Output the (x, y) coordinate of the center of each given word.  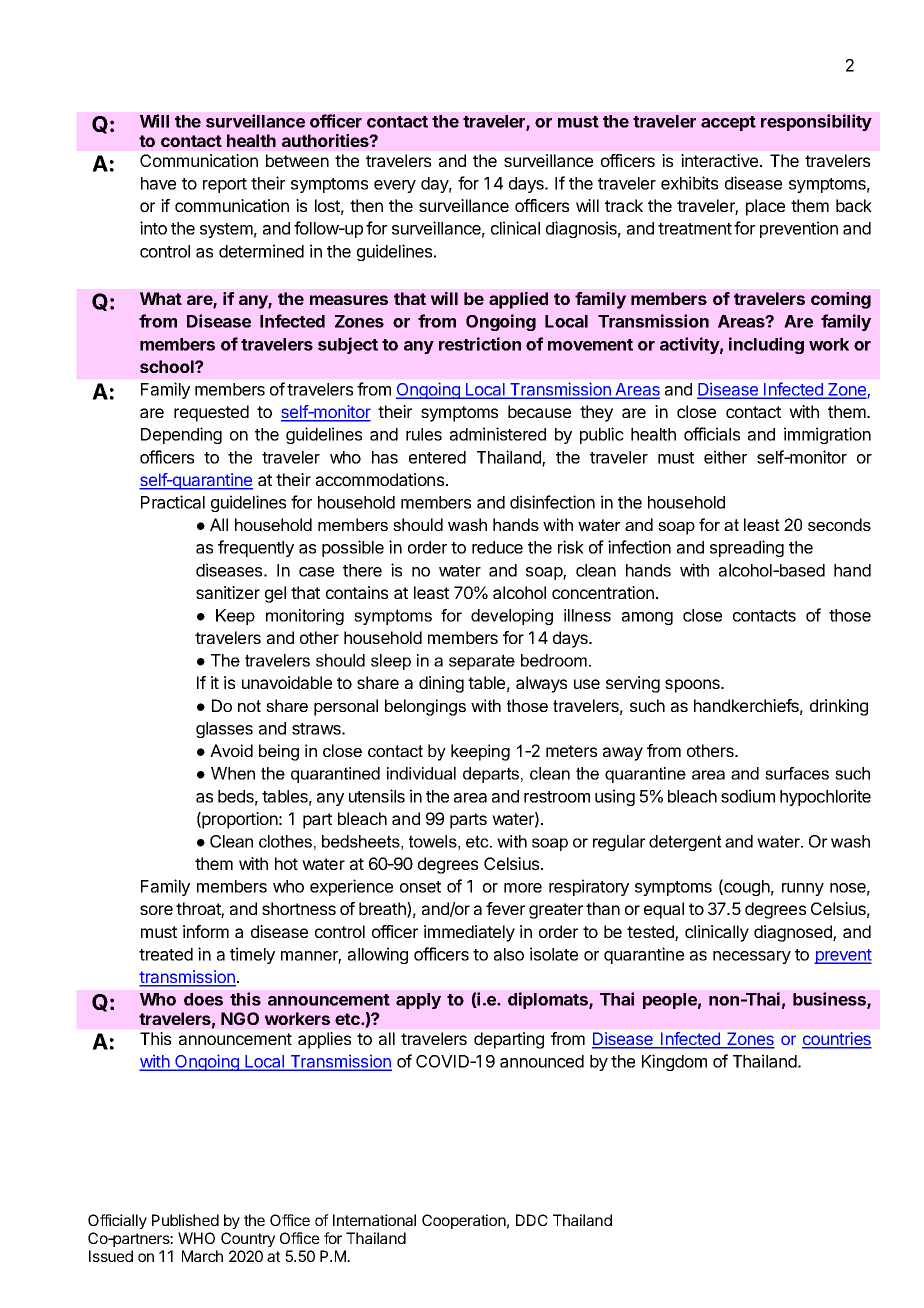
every (395, 186)
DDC (532, 1220)
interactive (719, 160)
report (225, 185)
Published (185, 1220)
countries (837, 1040)
